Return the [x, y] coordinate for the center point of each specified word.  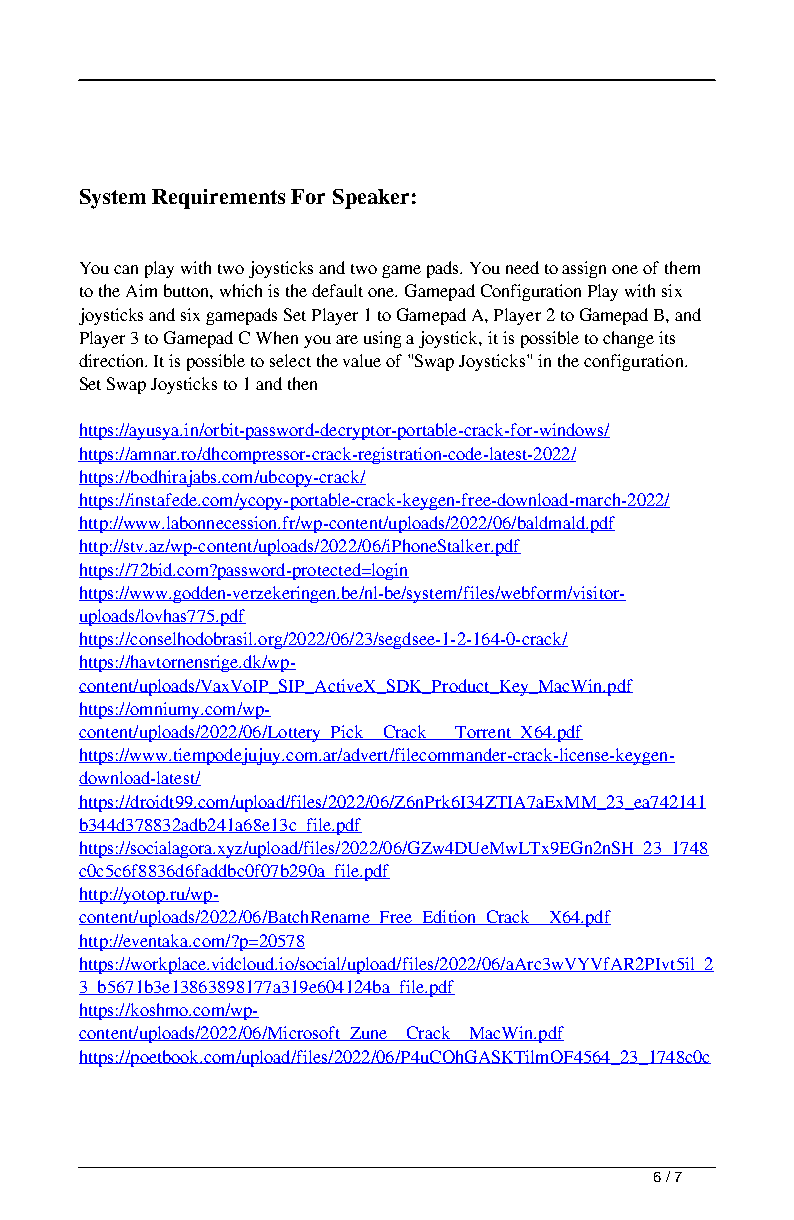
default [337, 290]
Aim [141, 290]
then [302, 383]
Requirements [218, 199]
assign [584, 269]
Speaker [371, 199]
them [682, 267]
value [362, 360]
